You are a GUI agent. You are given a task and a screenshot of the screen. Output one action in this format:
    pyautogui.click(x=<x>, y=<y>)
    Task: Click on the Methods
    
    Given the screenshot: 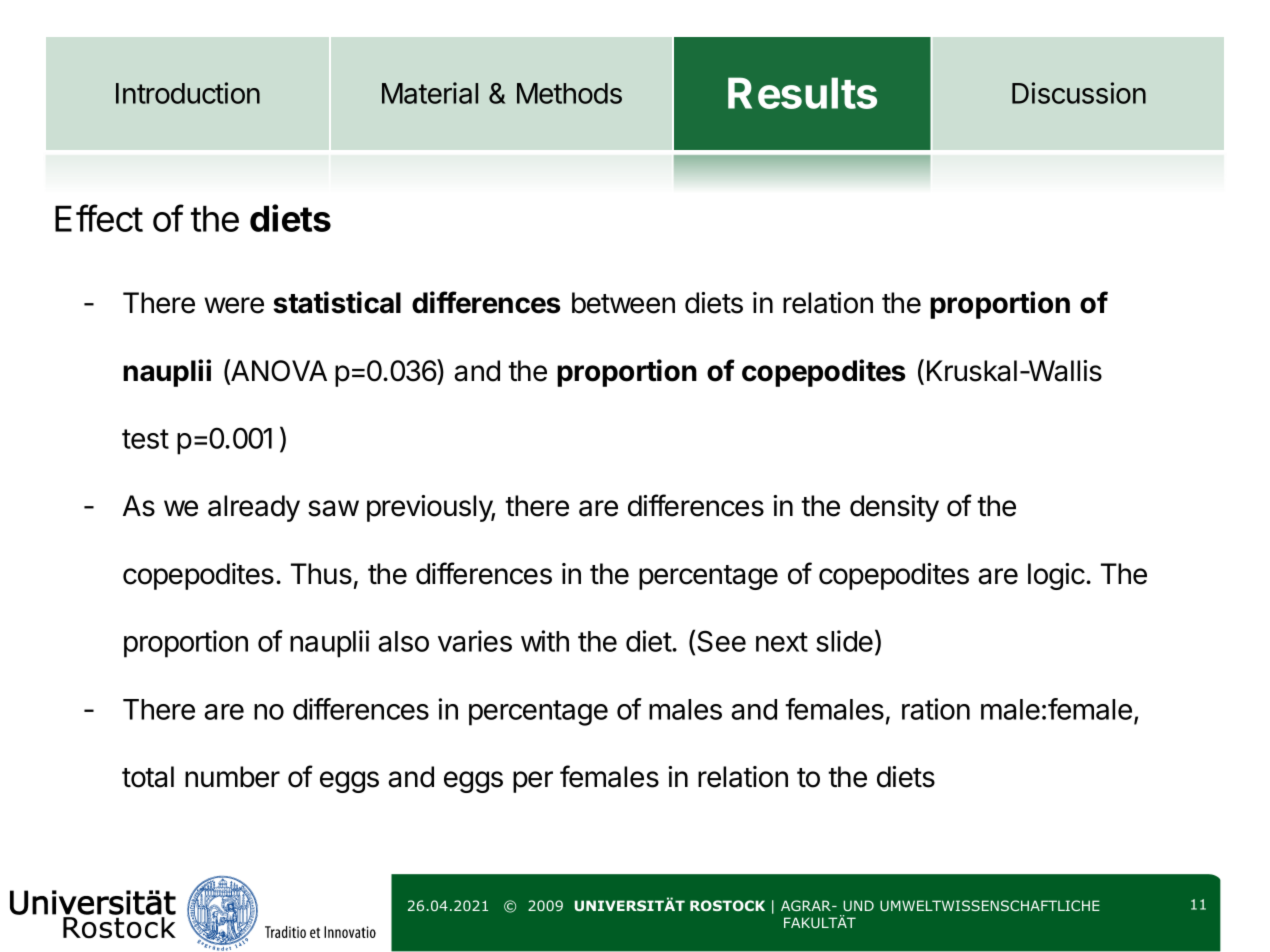 What is the action you would take?
    pyautogui.click(x=569, y=93)
